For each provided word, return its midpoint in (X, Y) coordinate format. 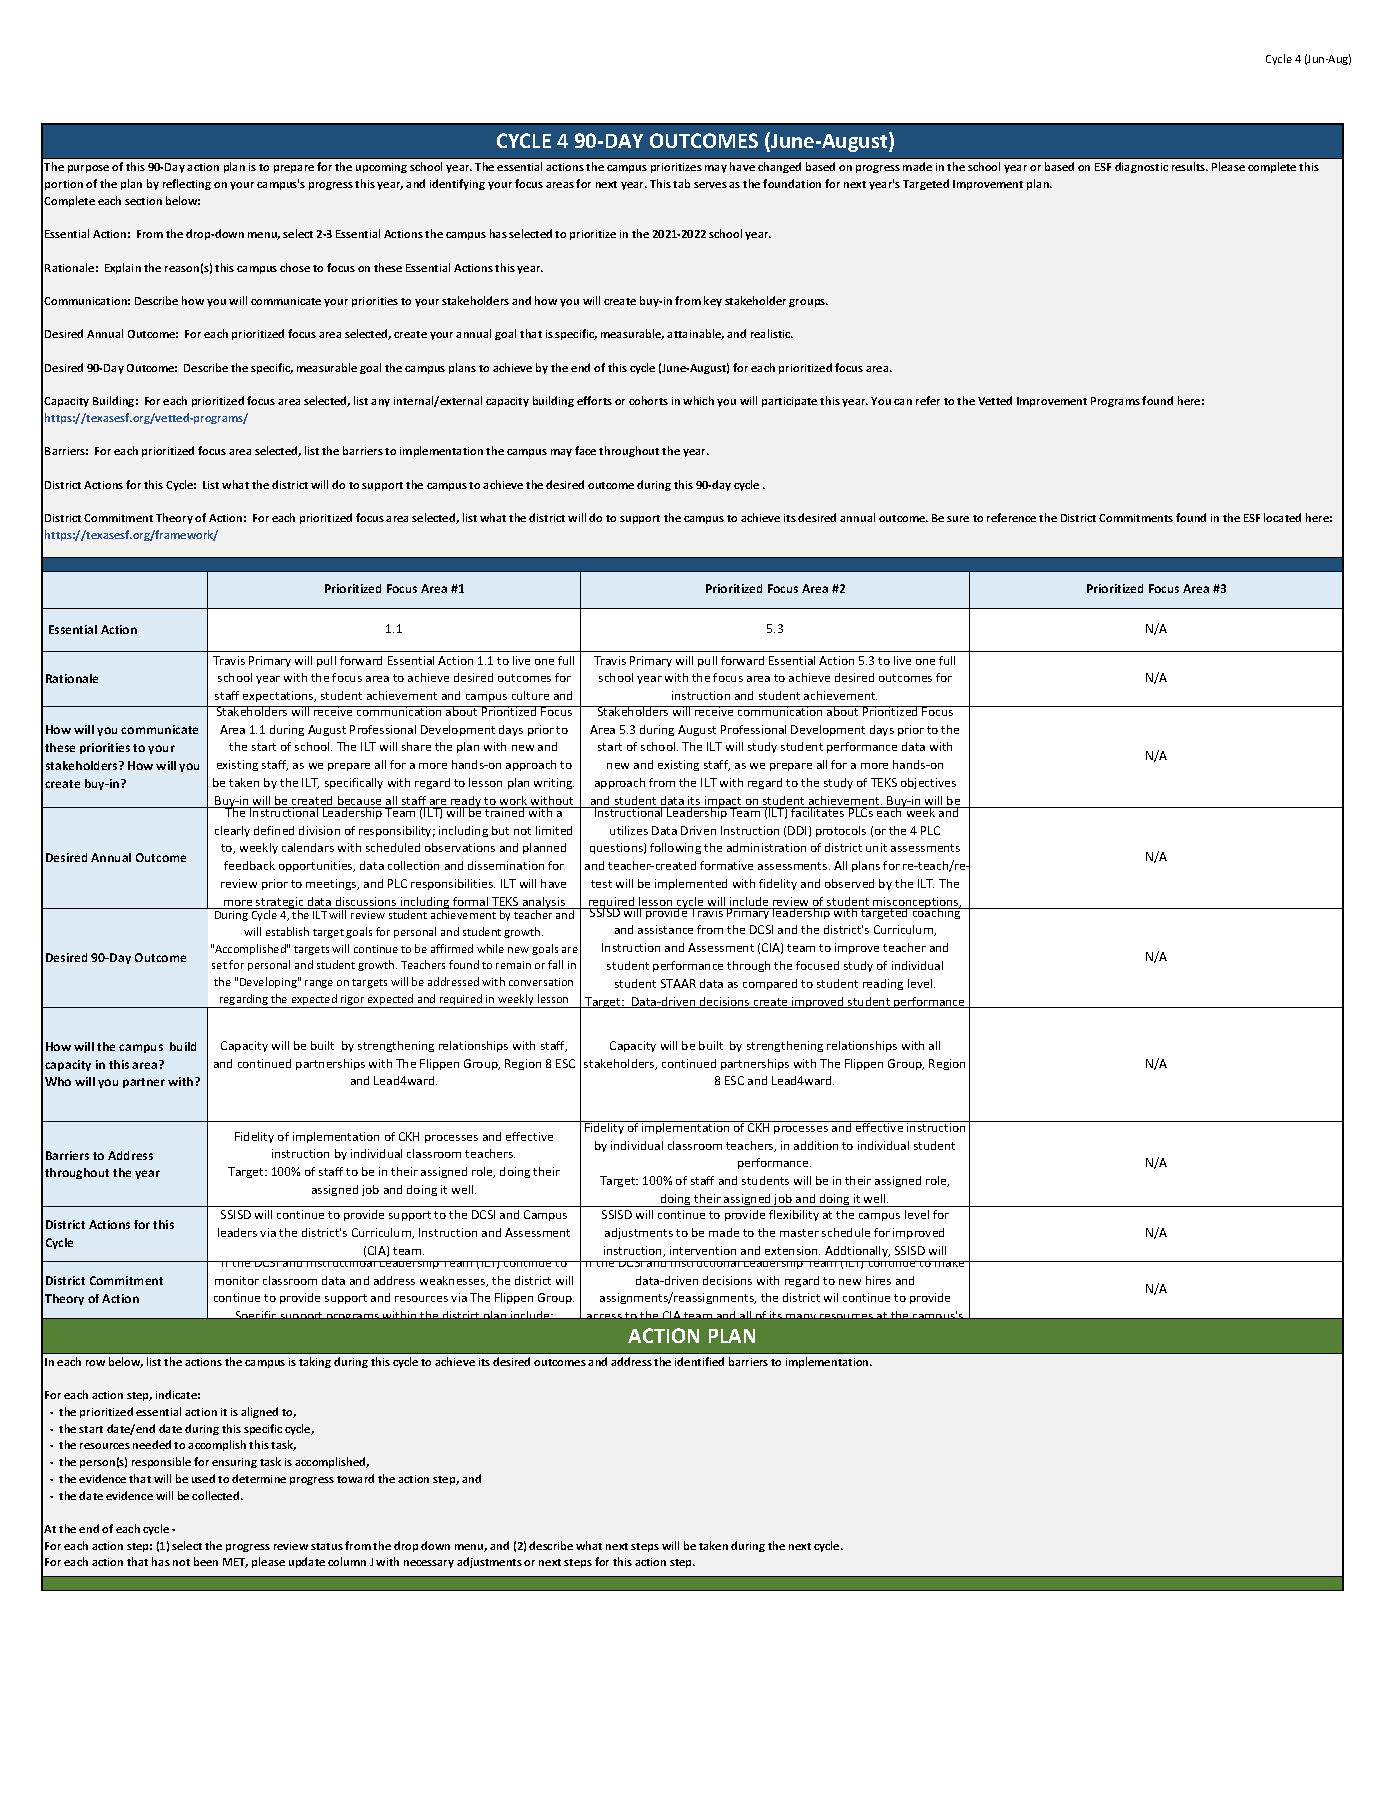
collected (217, 1495)
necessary (429, 1564)
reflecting (187, 184)
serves (710, 185)
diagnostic (1141, 167)
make (950, 1264)
